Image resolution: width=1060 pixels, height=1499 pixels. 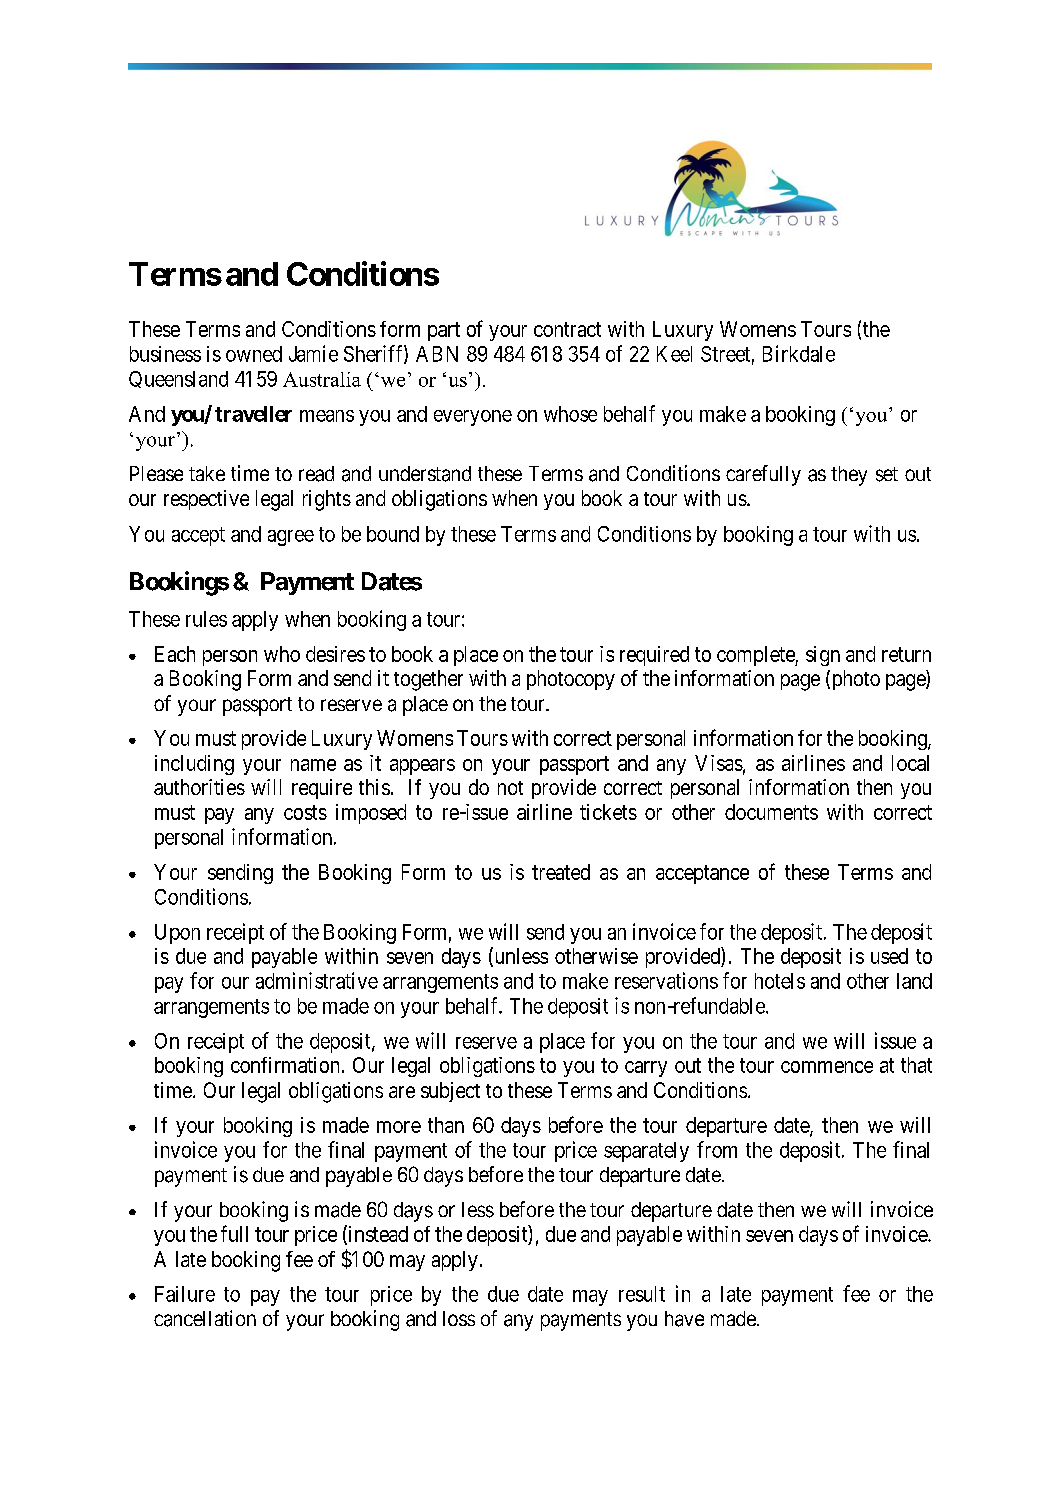 What do you see at coordinates (205, 1318) in the screenshot?
I see `cancellation` at bounding box center [205, 1318].
